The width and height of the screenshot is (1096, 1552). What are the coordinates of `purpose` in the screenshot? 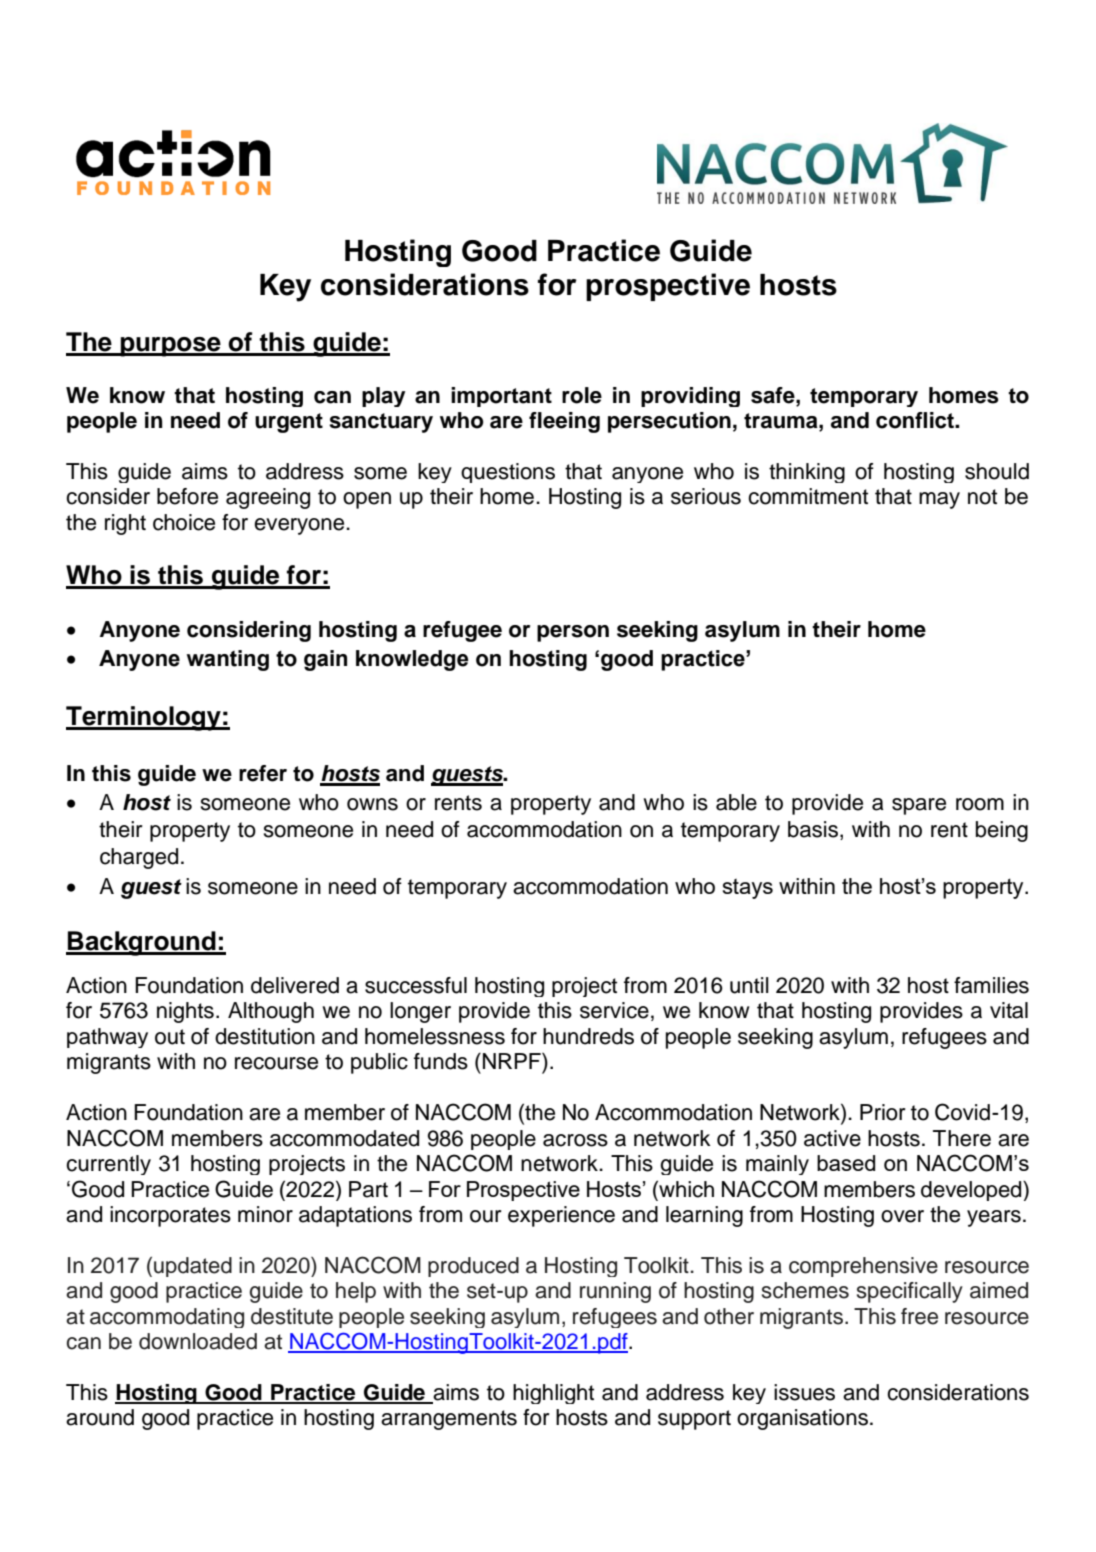 It's located at (170, 347).
